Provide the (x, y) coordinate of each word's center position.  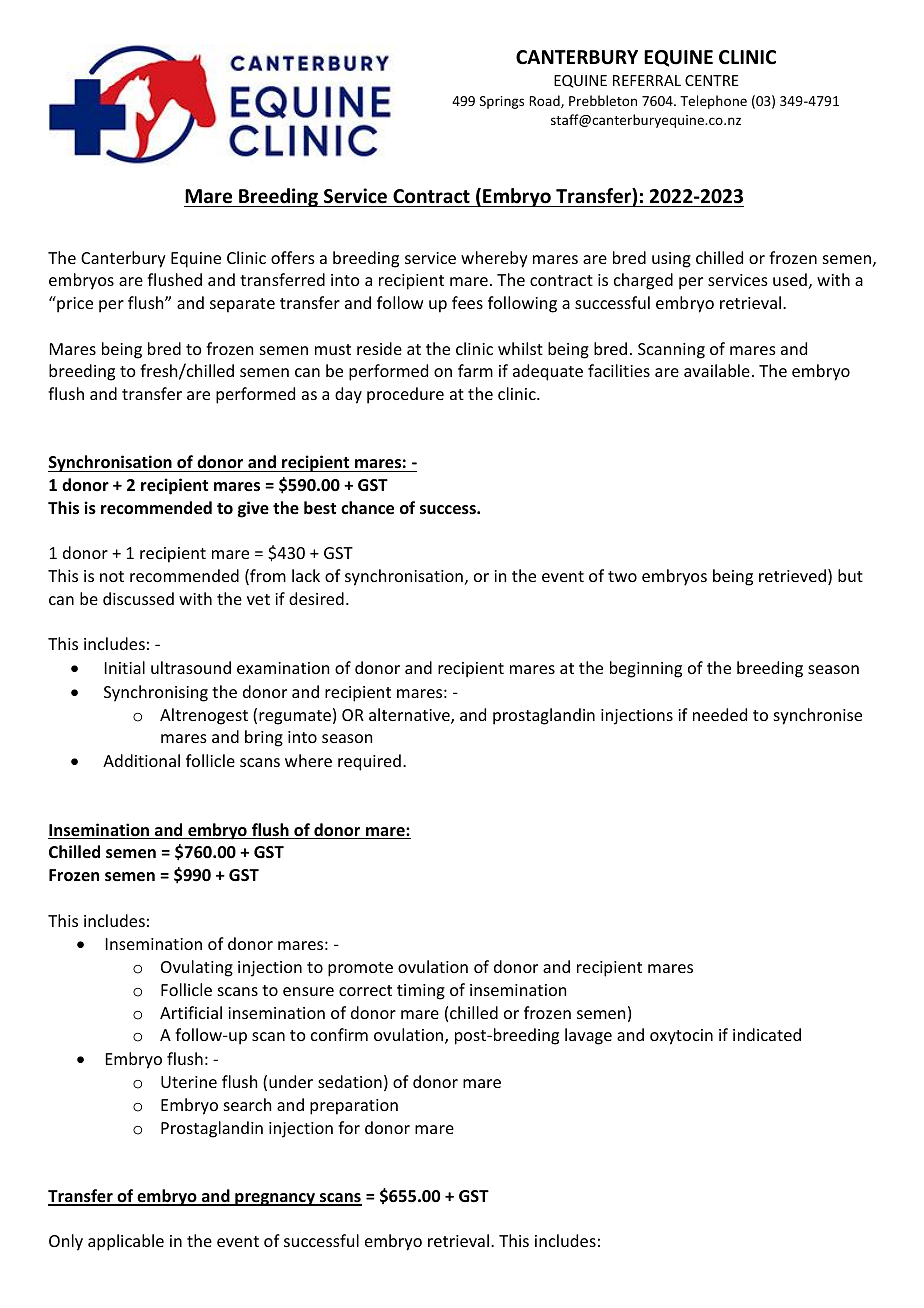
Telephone (713, 102)
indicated (767, 1034)
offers (293, 257)
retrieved (792, 575)
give (253, 509)
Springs (502, 102)
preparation (354, 1107)
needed (720, 714)
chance (367, 508)
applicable (126, 1242)
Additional (141, 760)
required (369, 762)
